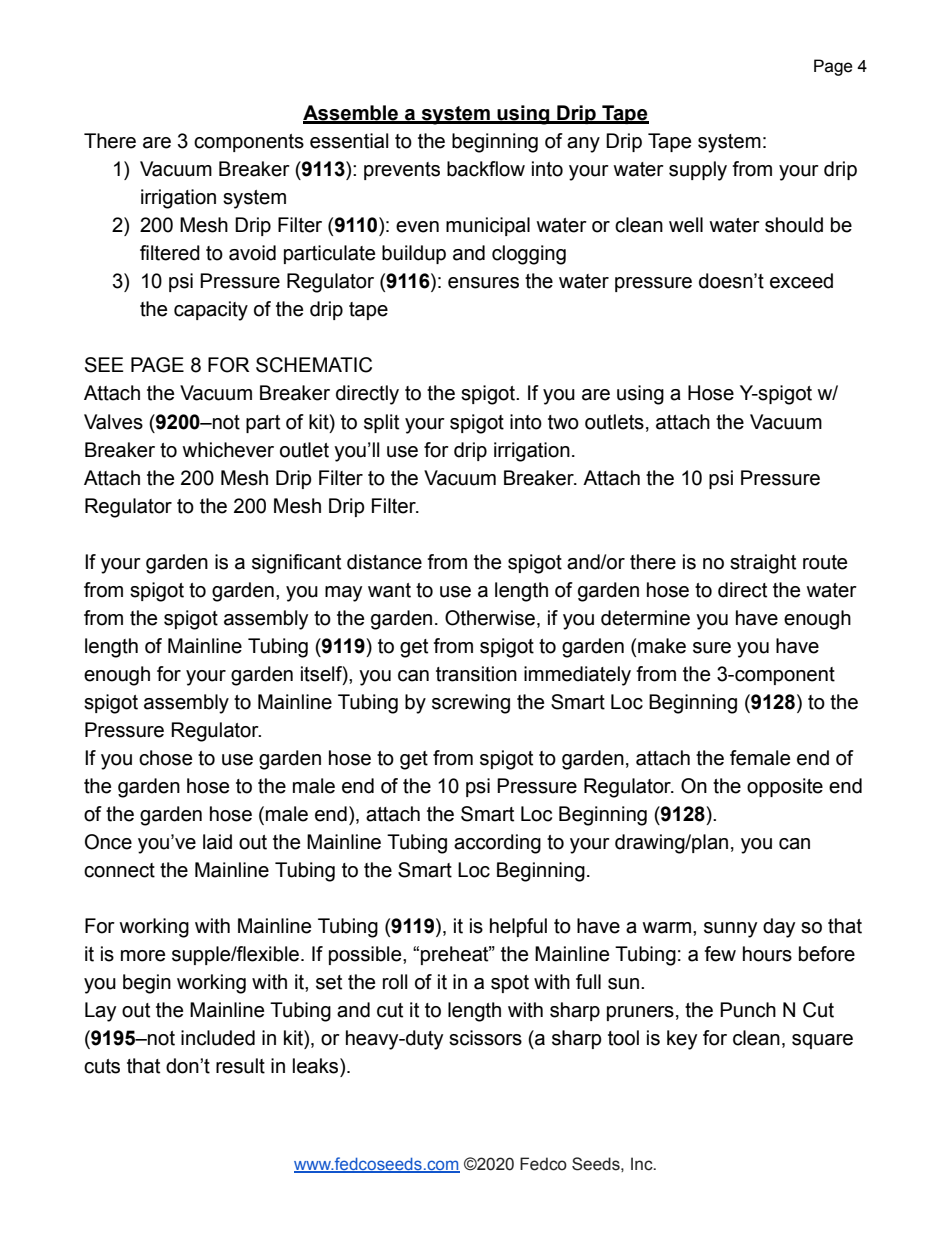  Describe the element at coordinates (217, 842) in the page. I see `laid` at that location.
